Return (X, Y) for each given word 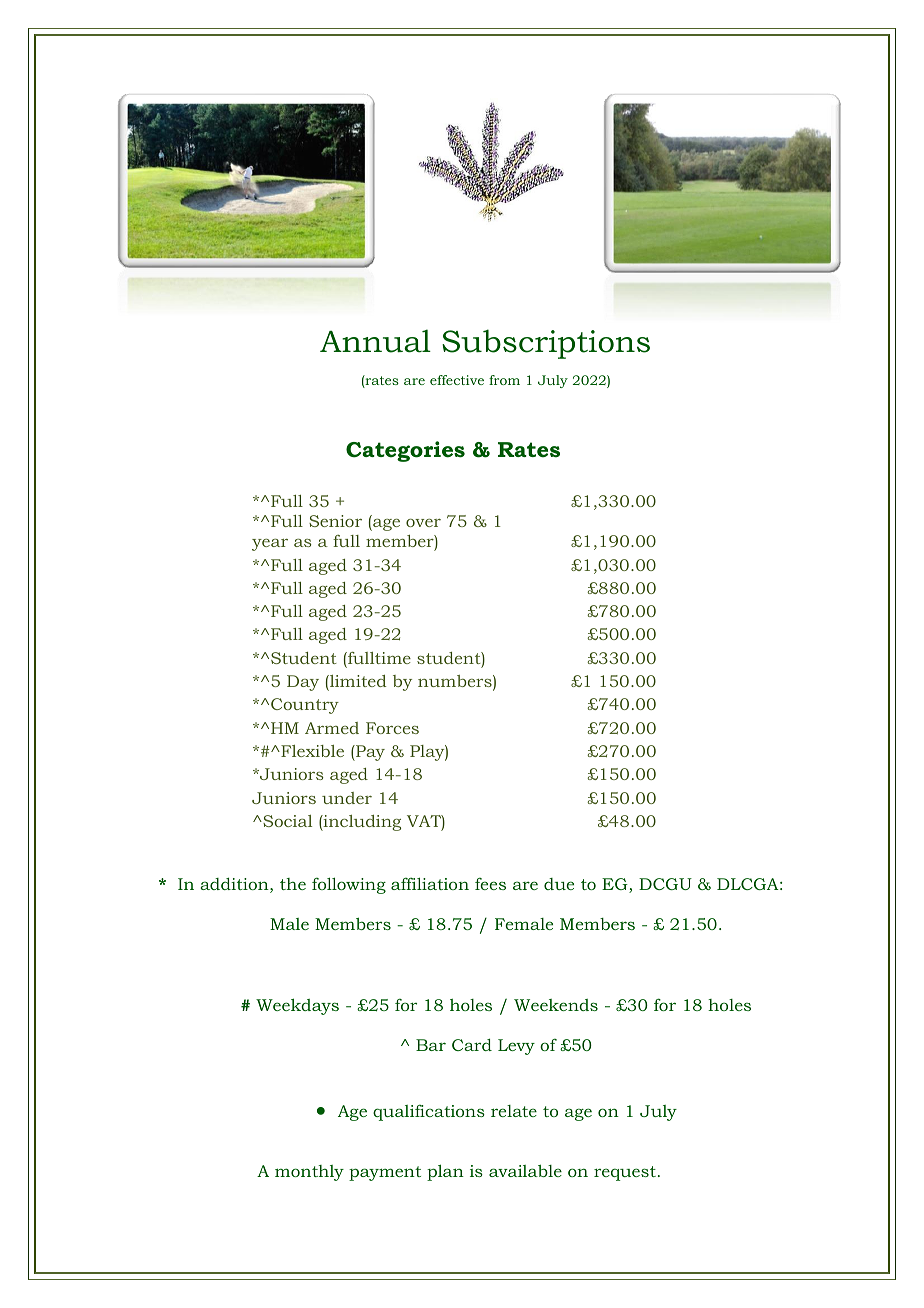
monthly (309, 1173)
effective (457, 380)
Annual (375, 341)
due (559, 884)
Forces (392, 728)
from (504, 380)
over (423, 523)
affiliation (430, 883)
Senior (335, 521)
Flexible (311, 751)
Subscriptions (546, 344)
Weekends (556, 1005)
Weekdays (297, 1006)
